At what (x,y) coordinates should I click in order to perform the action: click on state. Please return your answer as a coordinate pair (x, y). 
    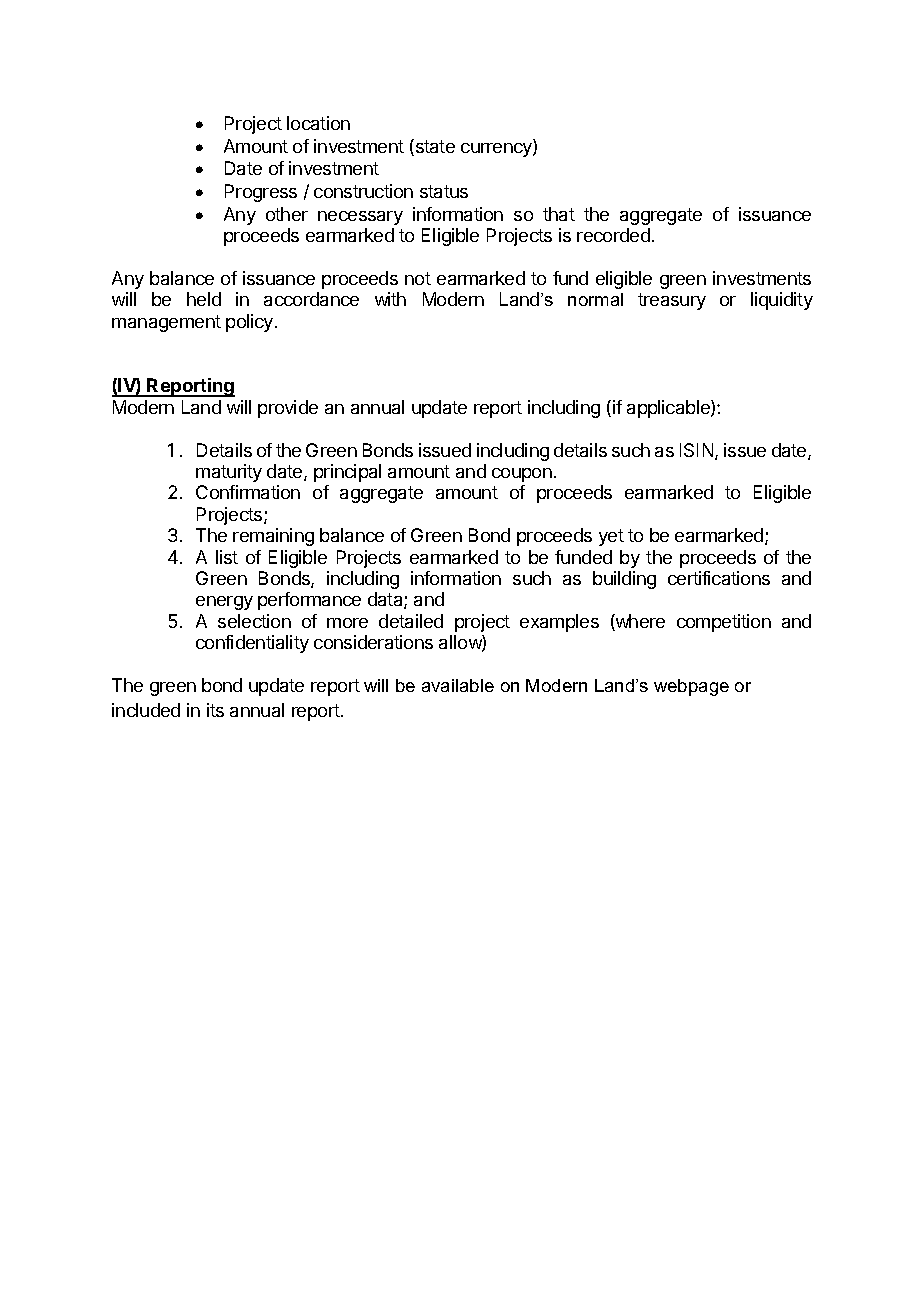
    Looking at the image, I should click on (434, 147).
